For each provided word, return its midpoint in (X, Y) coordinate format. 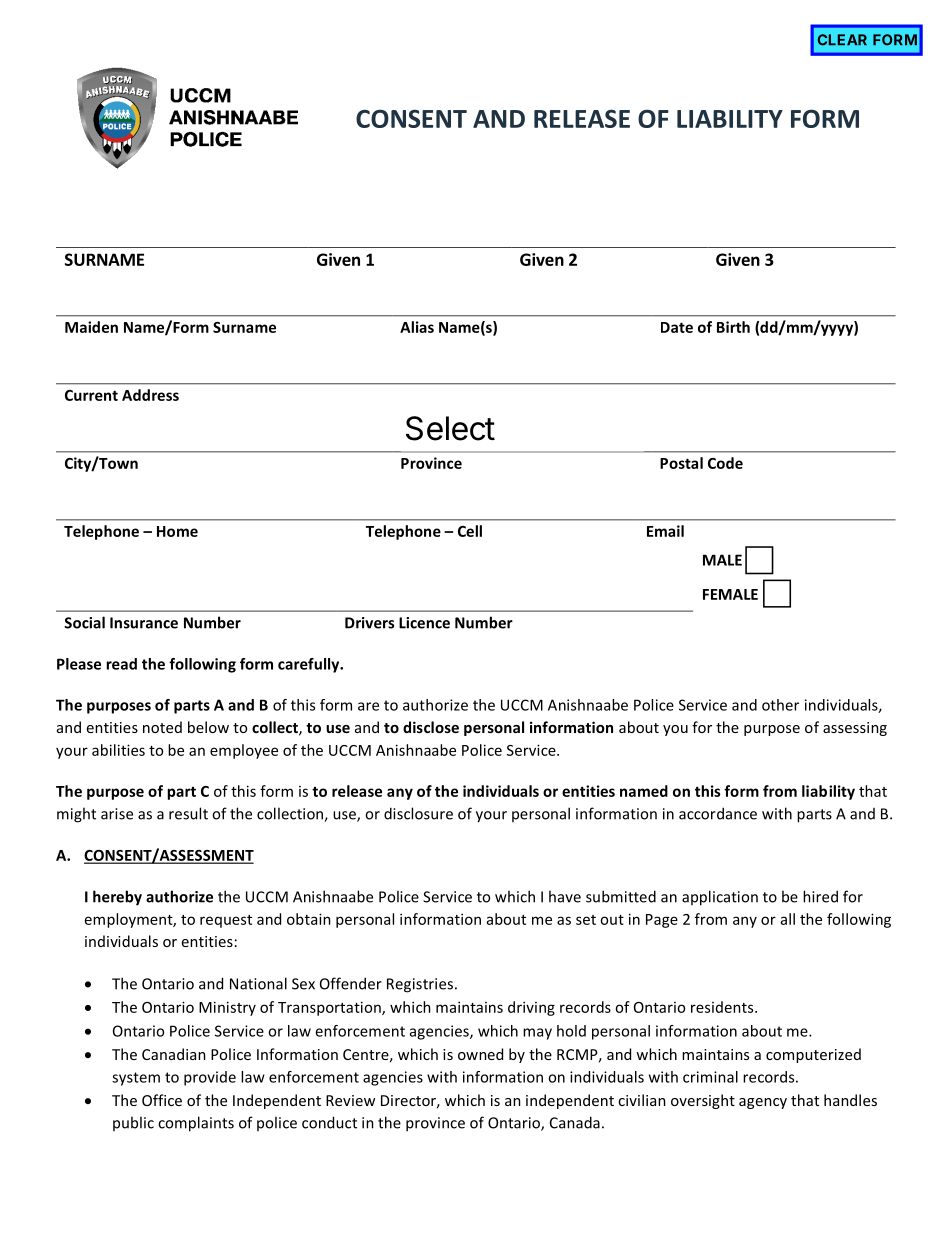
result (188, 813)
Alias (417, 327)
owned (480, 1054)
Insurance (144, 623)
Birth (733, 327)
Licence (424, 623)
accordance (718, 813)
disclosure (418, 813)
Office (162, 1100)
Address (150, 395)
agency (763, 1103)
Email (665, 531)
